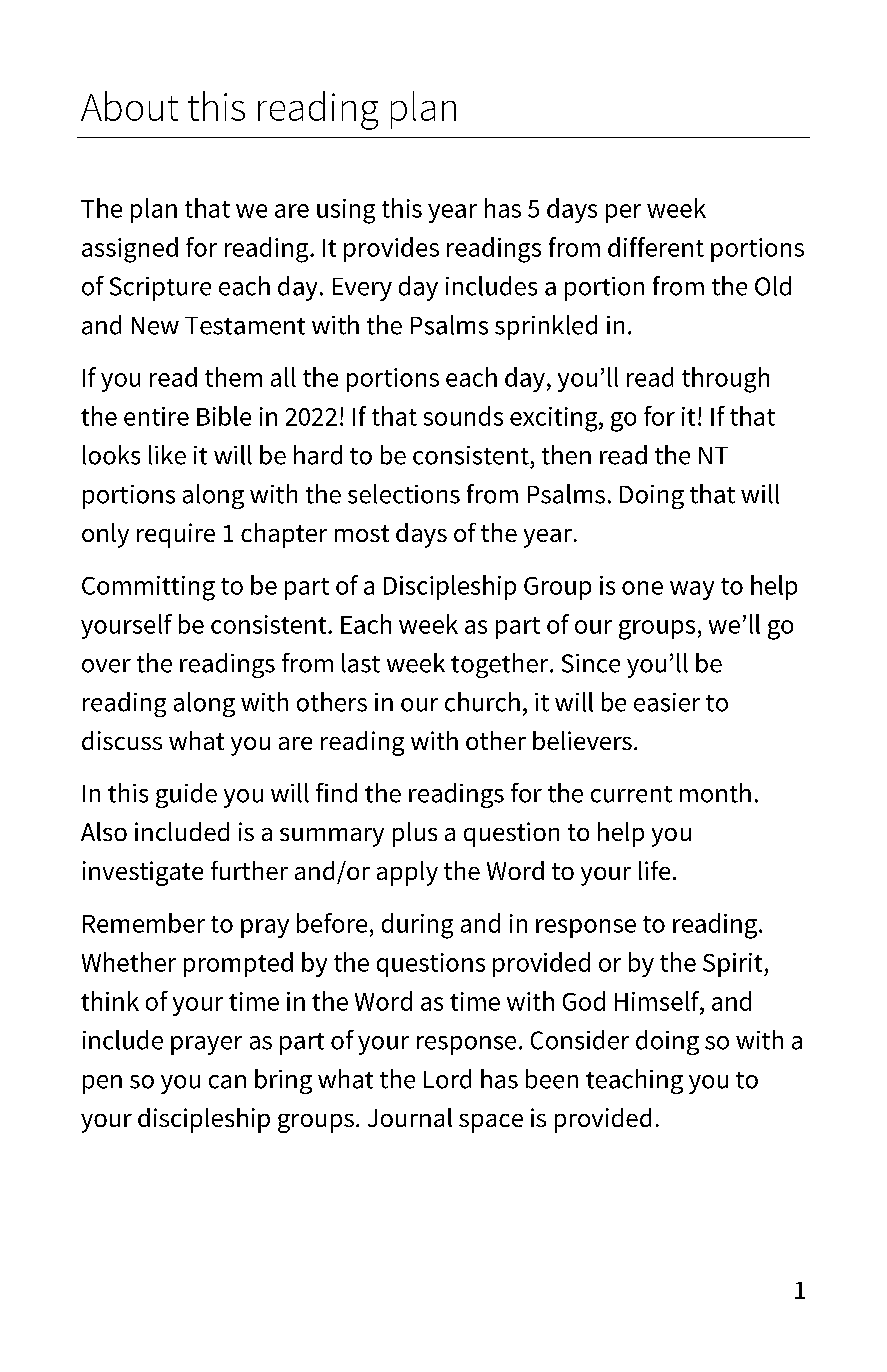 The width and height of the document is (887, 1372). Describe the element at coordinates (167, 455) in the document. I see `like` at that location.
